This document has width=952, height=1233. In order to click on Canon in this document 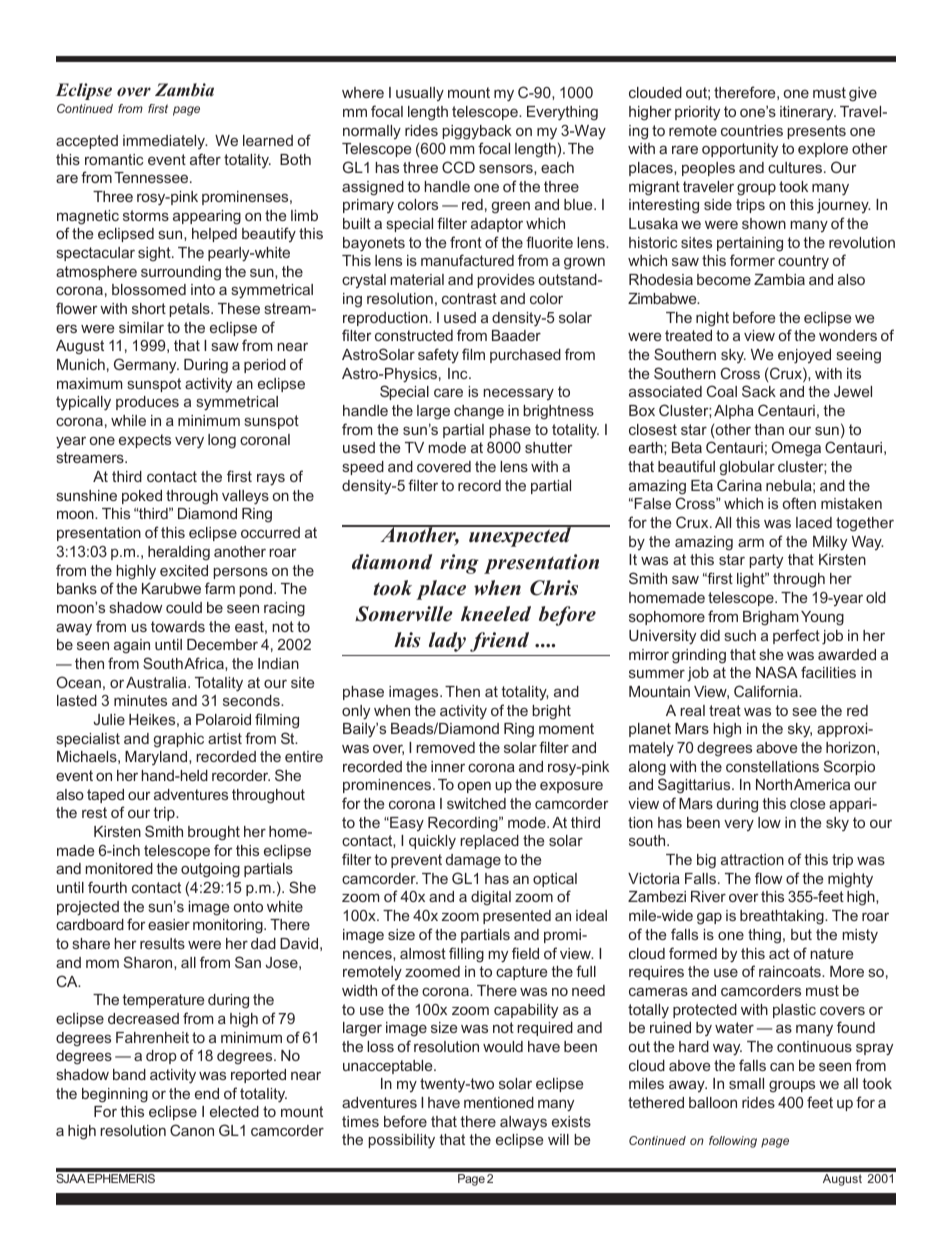, I will do `click(192, 1130)`.
